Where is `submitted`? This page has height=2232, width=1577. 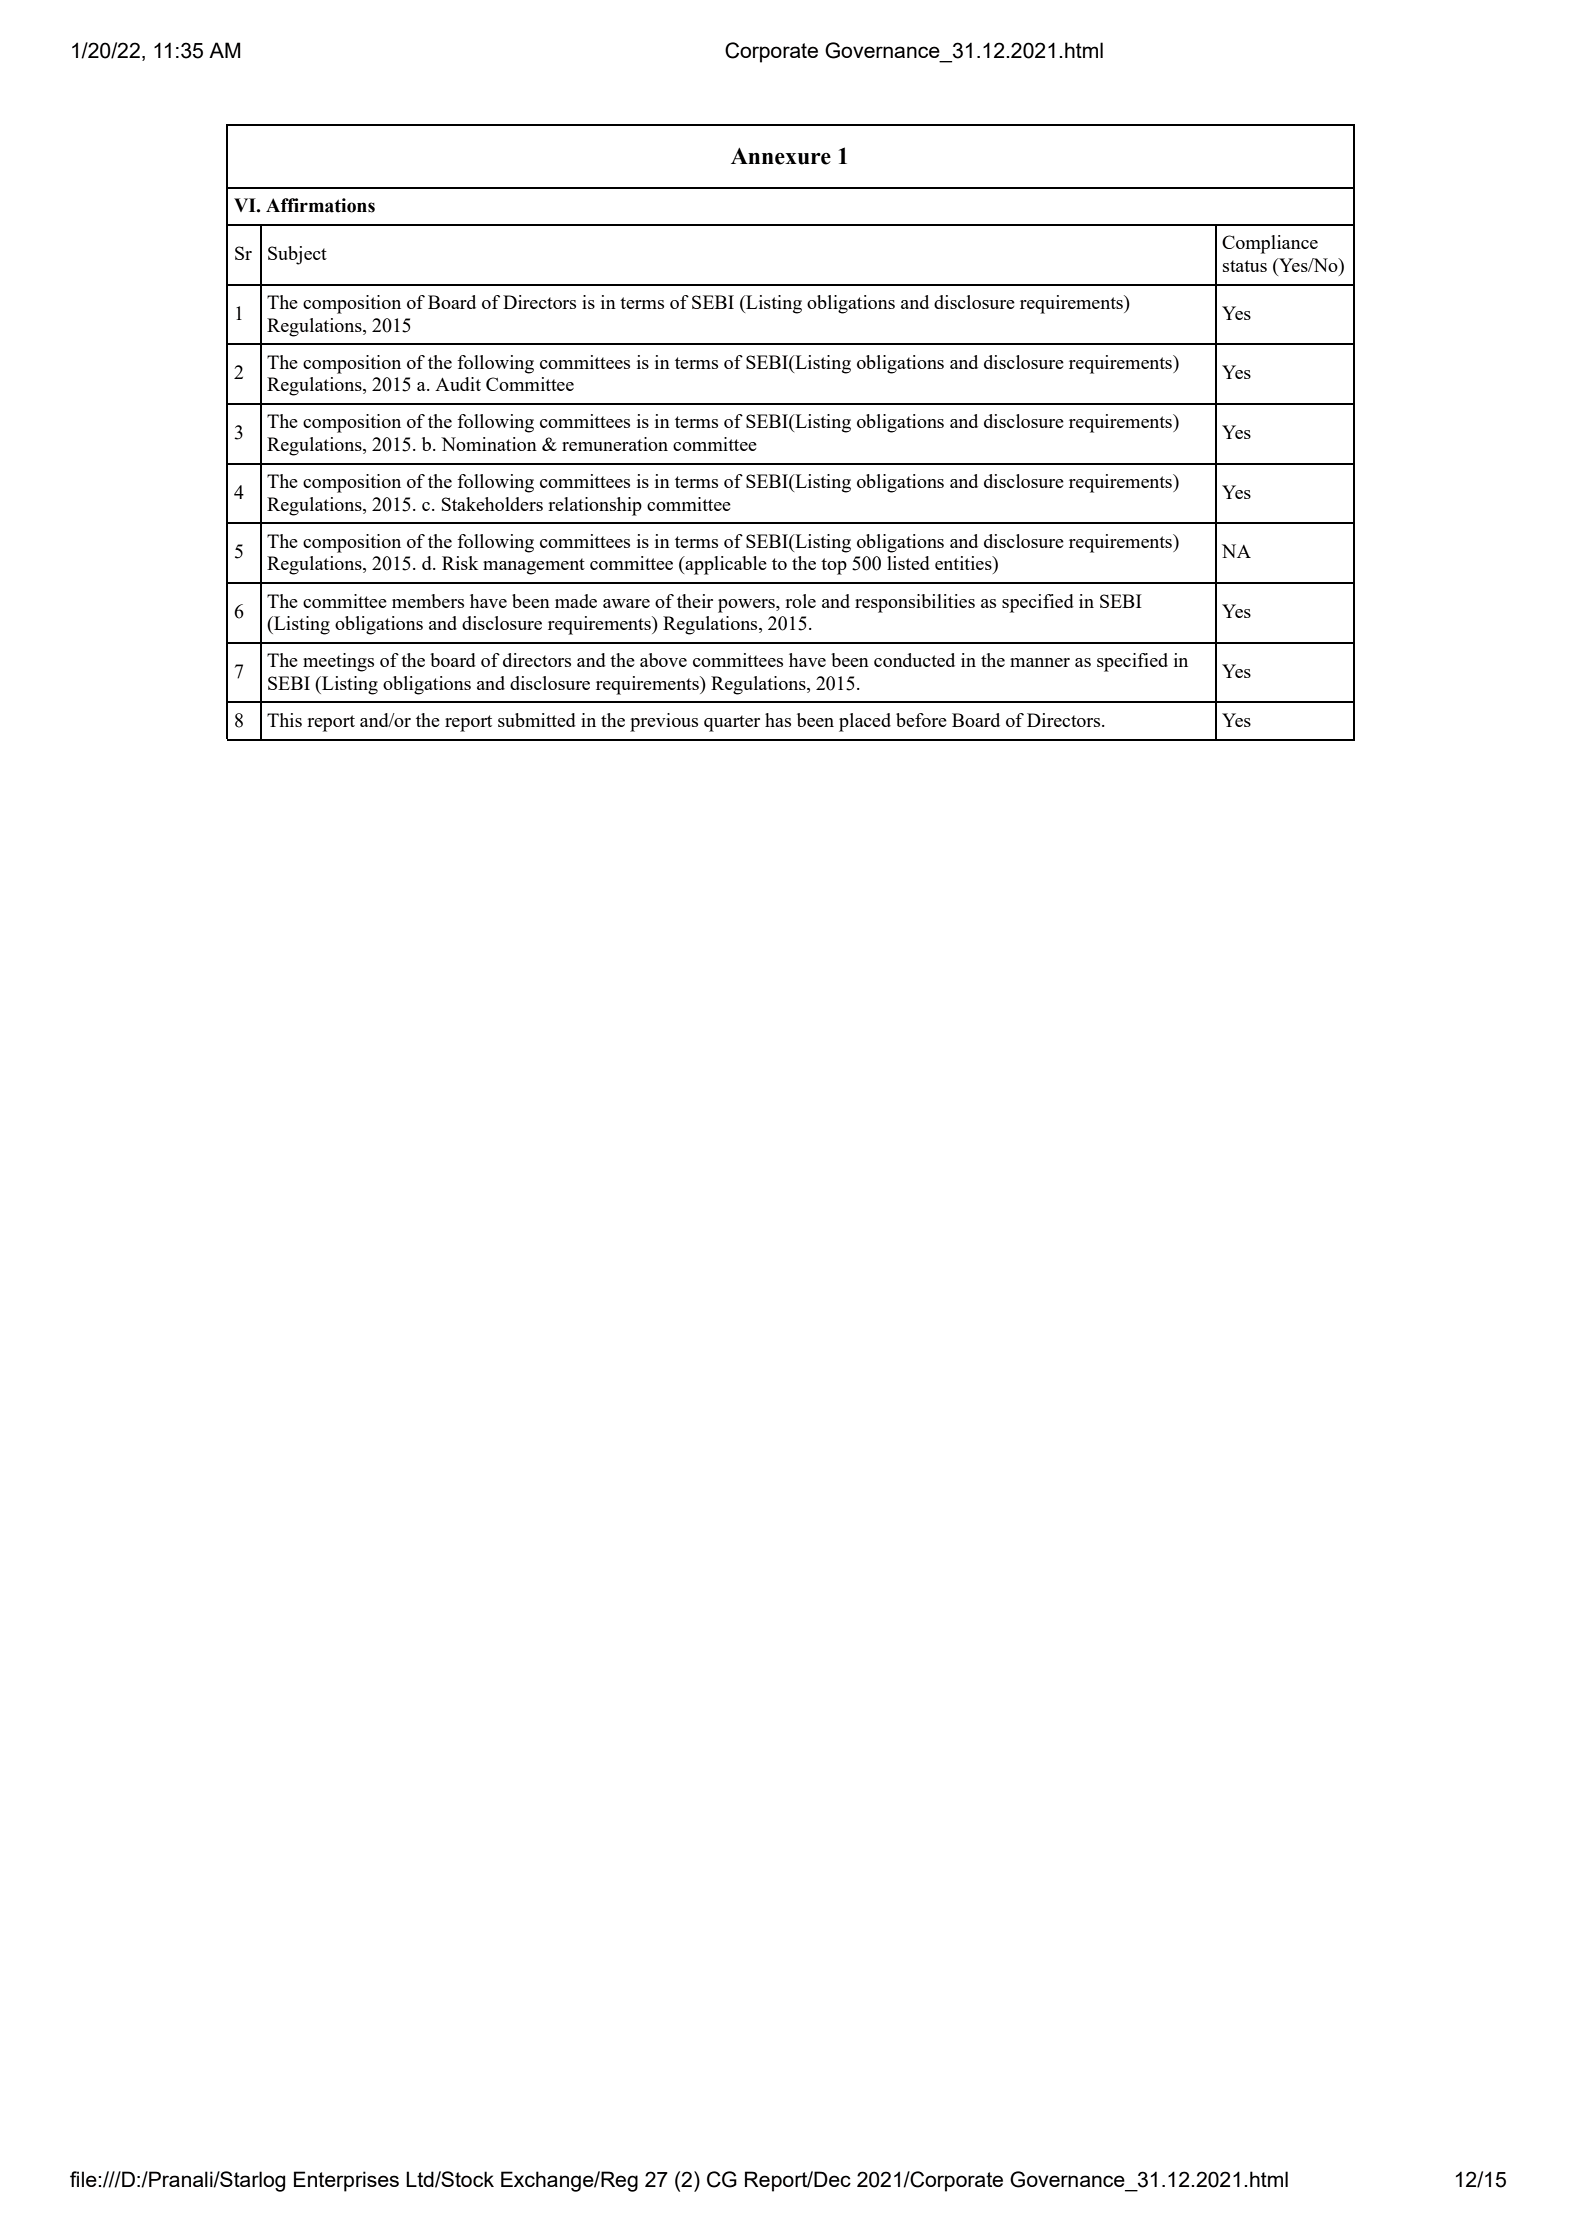 submitted is located at coordinates (537, 720).
